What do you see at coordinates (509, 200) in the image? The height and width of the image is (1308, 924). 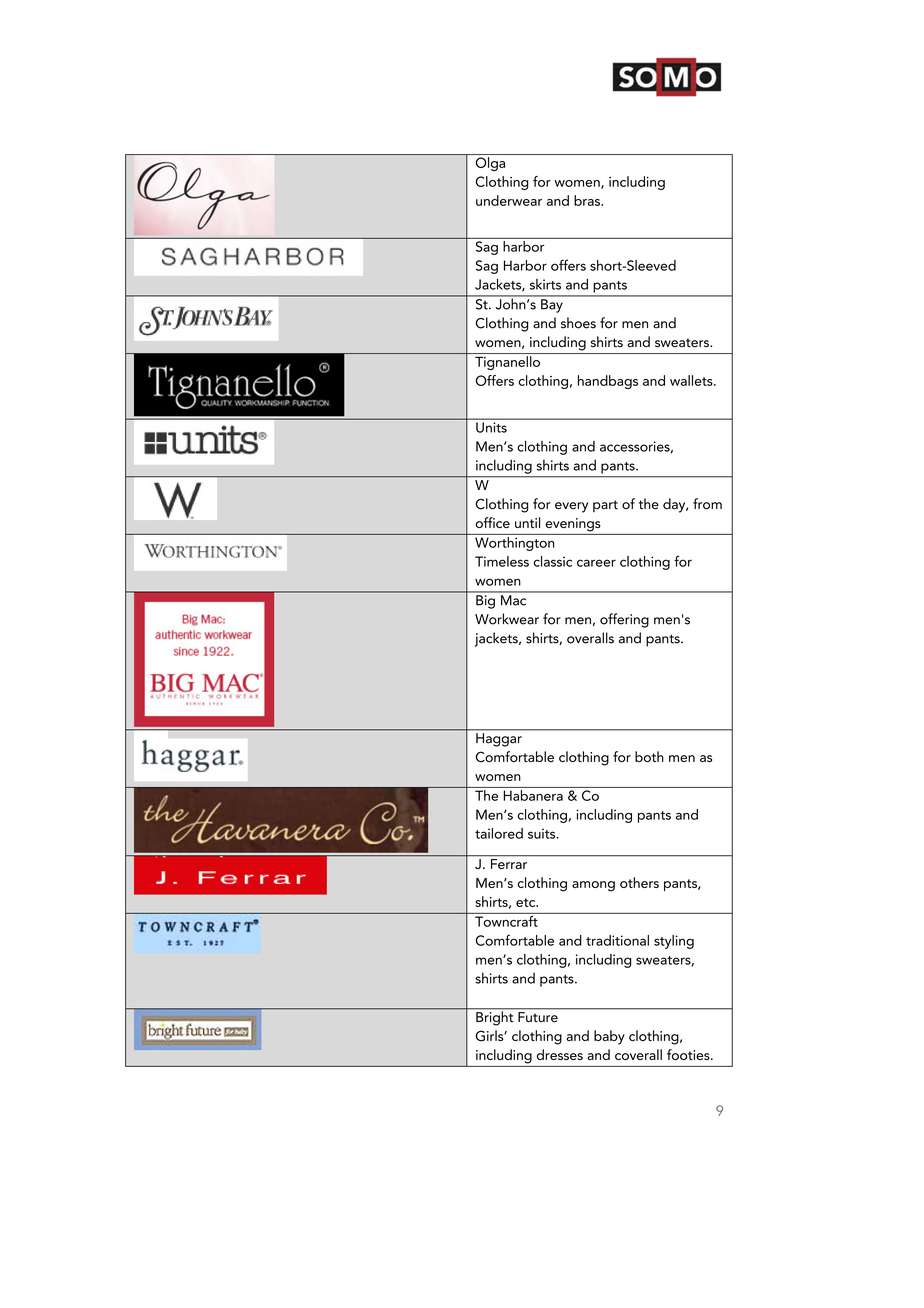 I see `underwear` at bounding box center [509, 200].
